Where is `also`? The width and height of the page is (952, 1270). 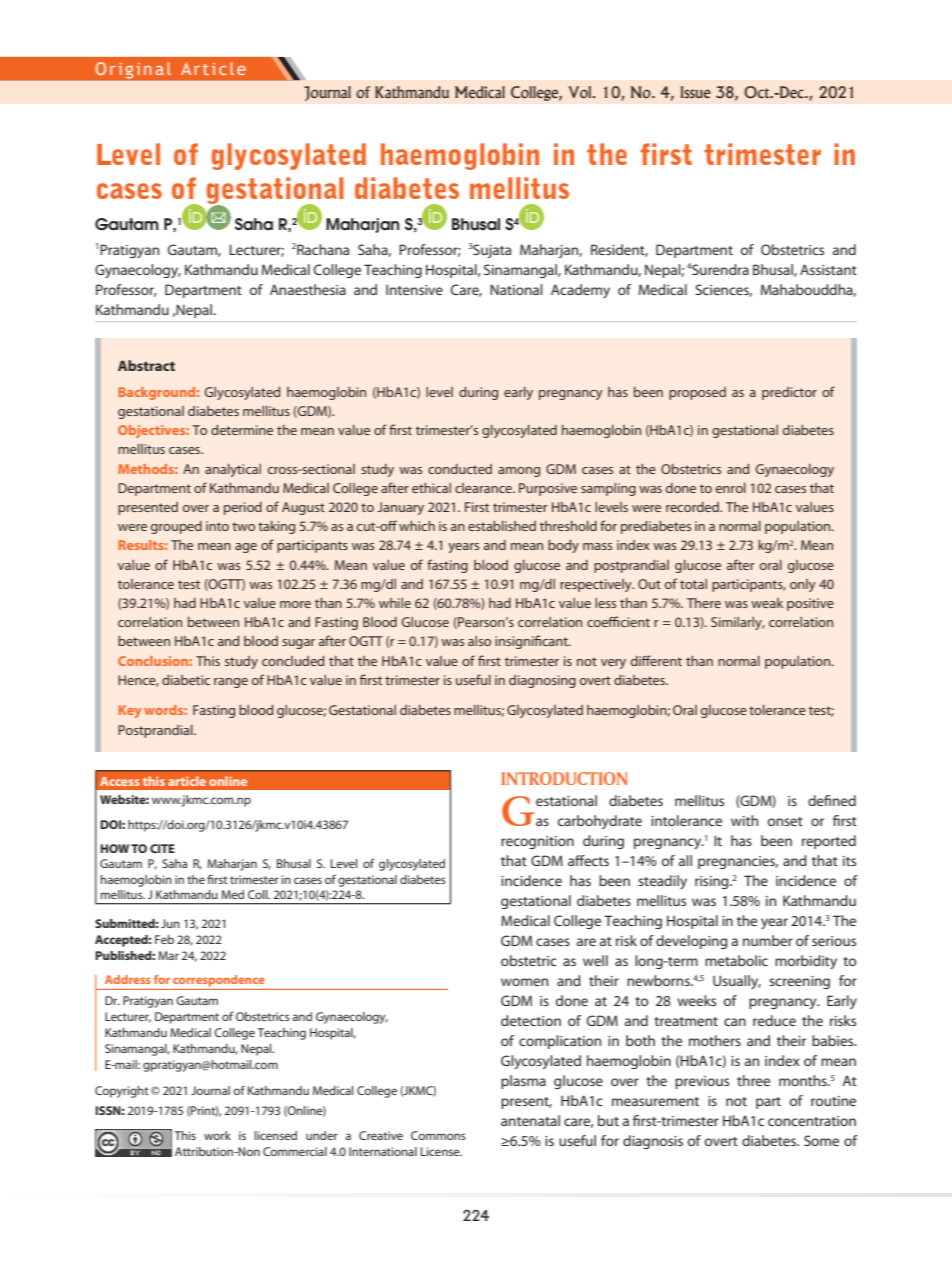
also is located at coordinates (479, 641).
